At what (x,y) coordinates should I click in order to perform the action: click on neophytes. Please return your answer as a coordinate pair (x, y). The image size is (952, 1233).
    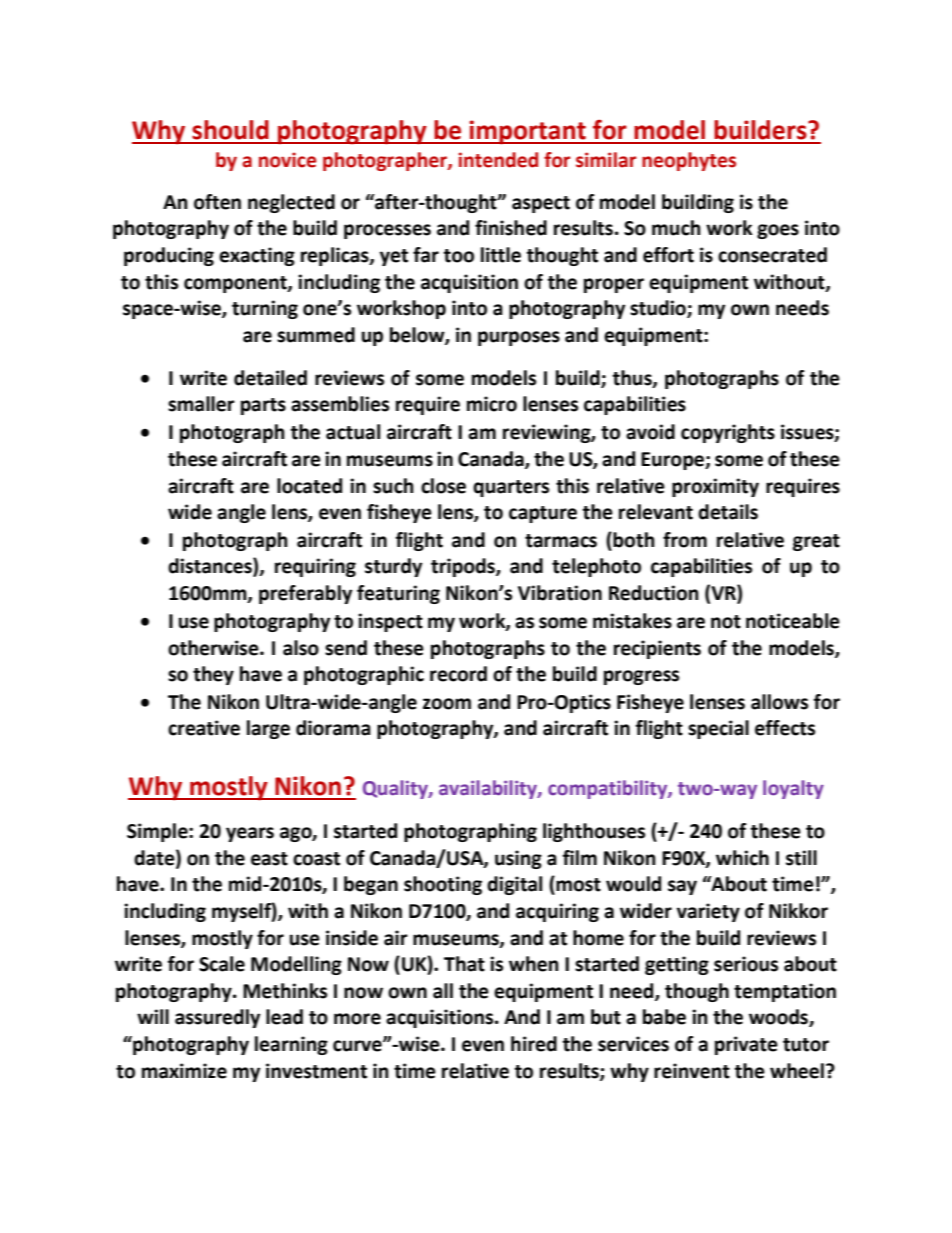
    Looking at the image, I should click on (689, 161).
